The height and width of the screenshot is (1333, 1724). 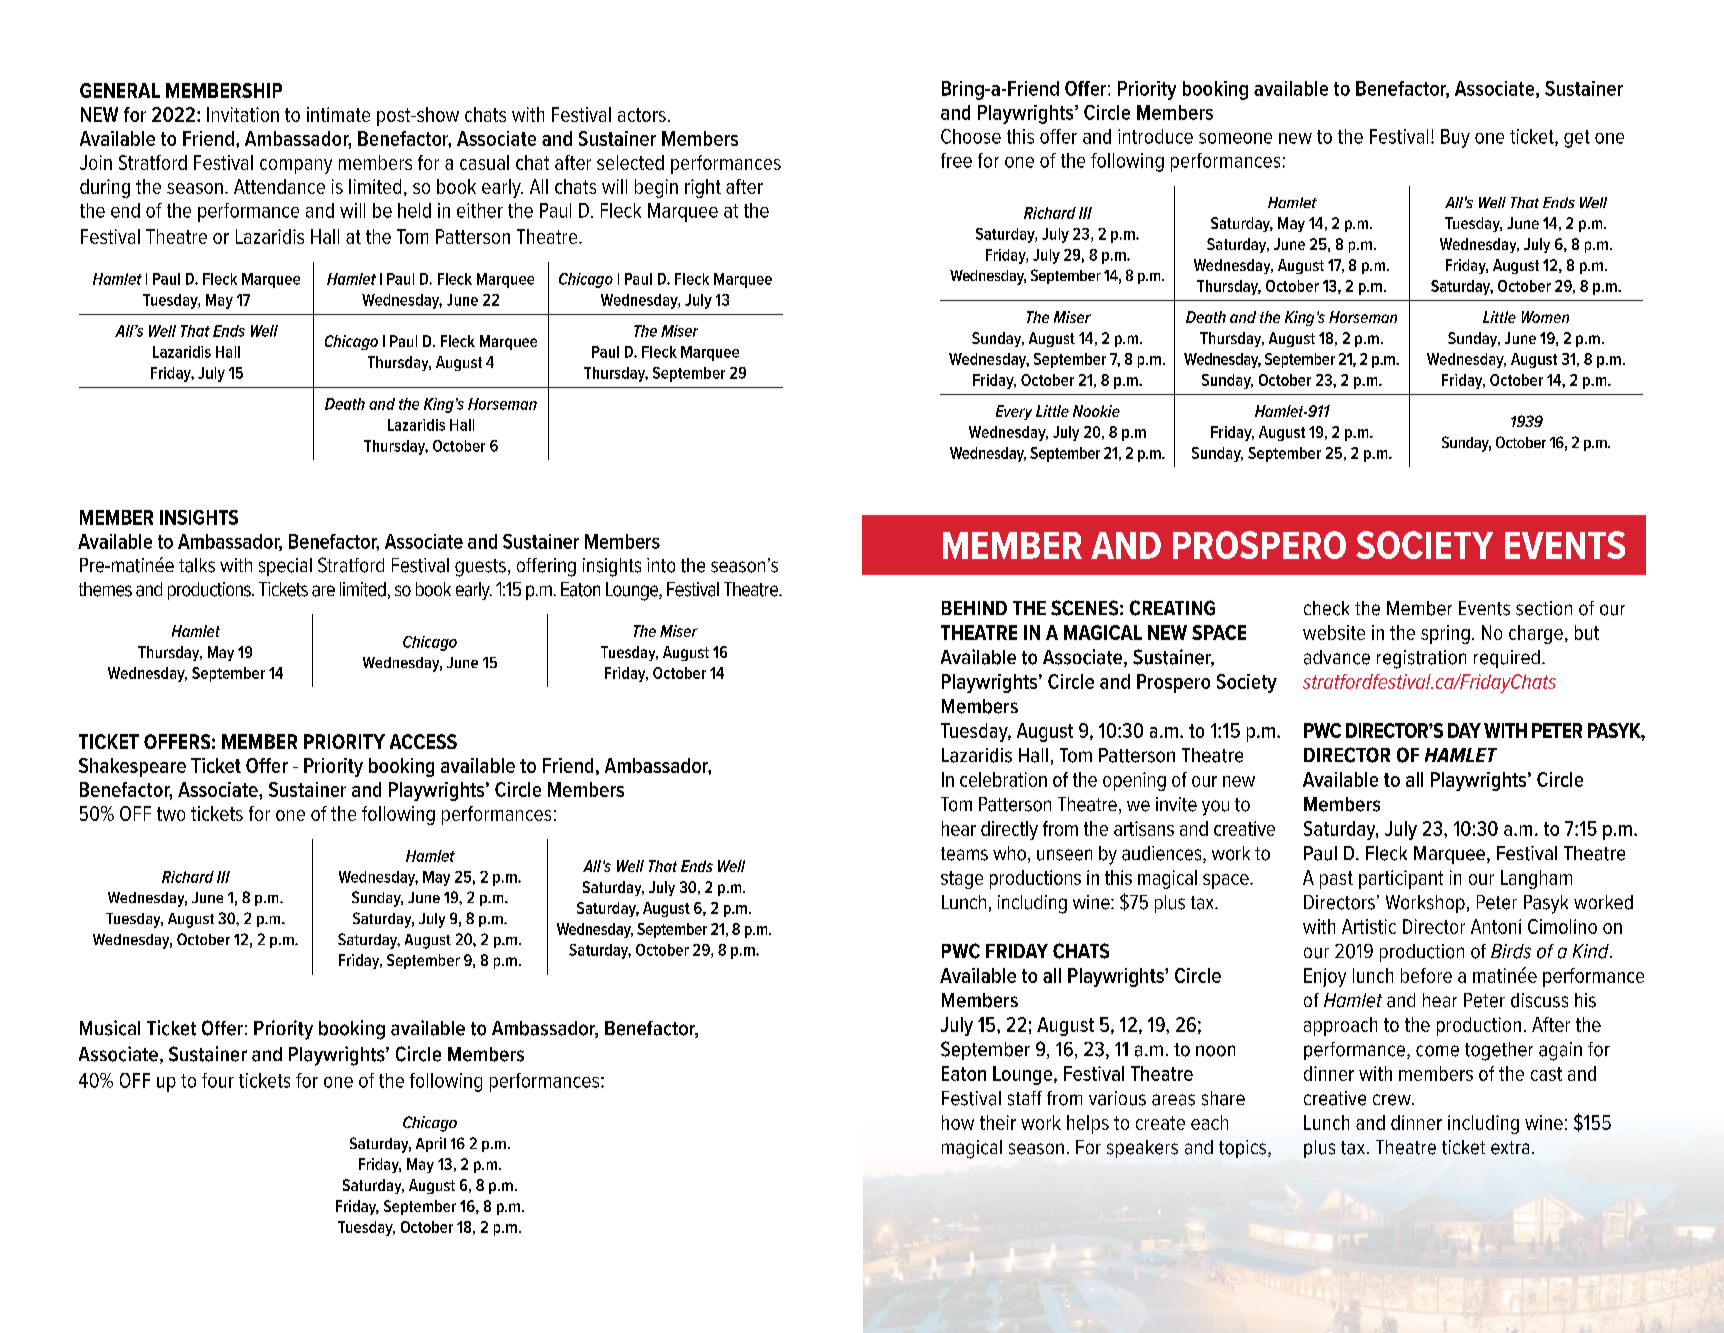 What do you see at coordinates (171, 814) in the screenshot?
I see `two` at bounding box center [171, 814].
